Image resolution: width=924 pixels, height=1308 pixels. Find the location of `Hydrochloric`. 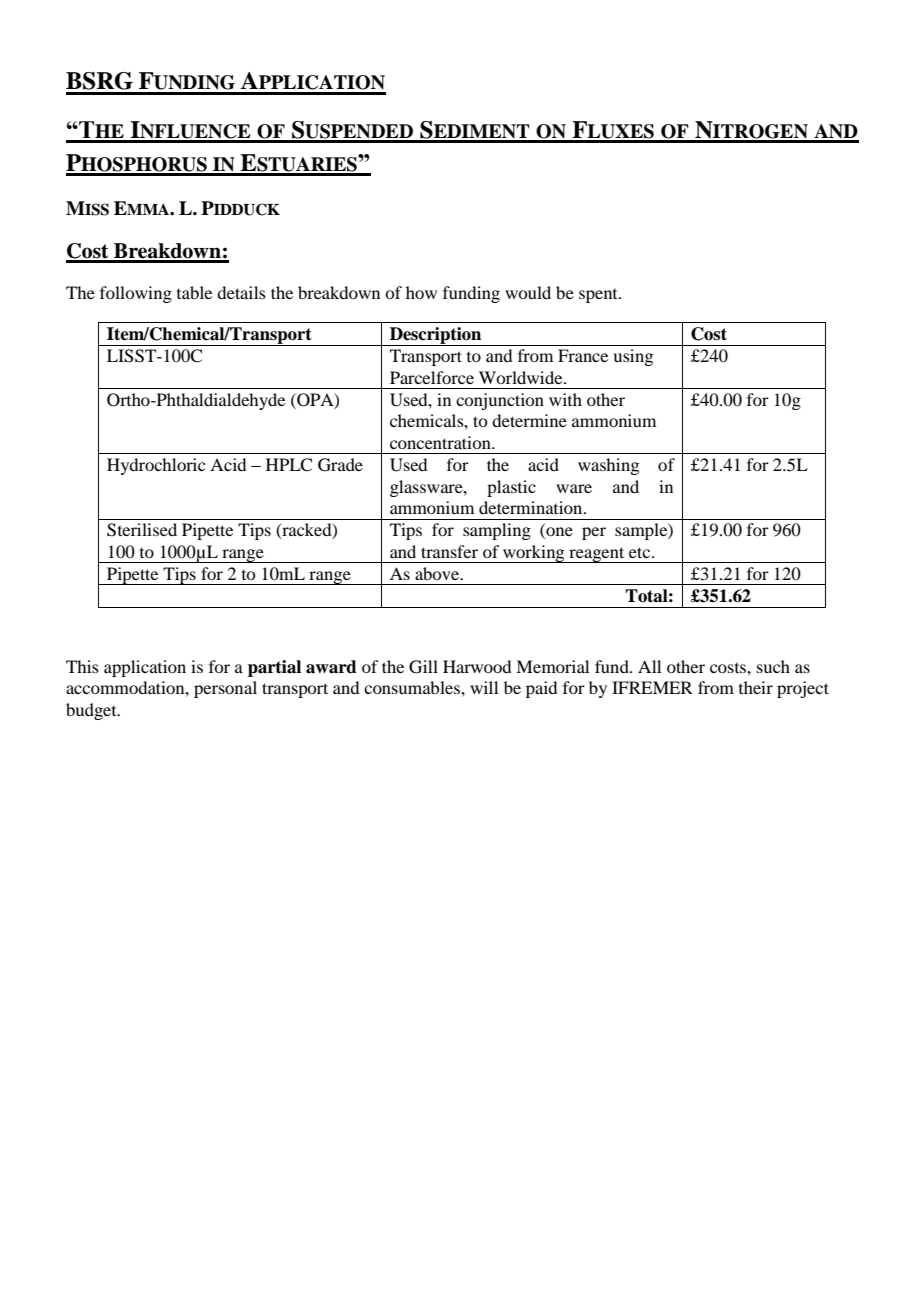

Hydrochloric is located at coordinates (156, 466).
